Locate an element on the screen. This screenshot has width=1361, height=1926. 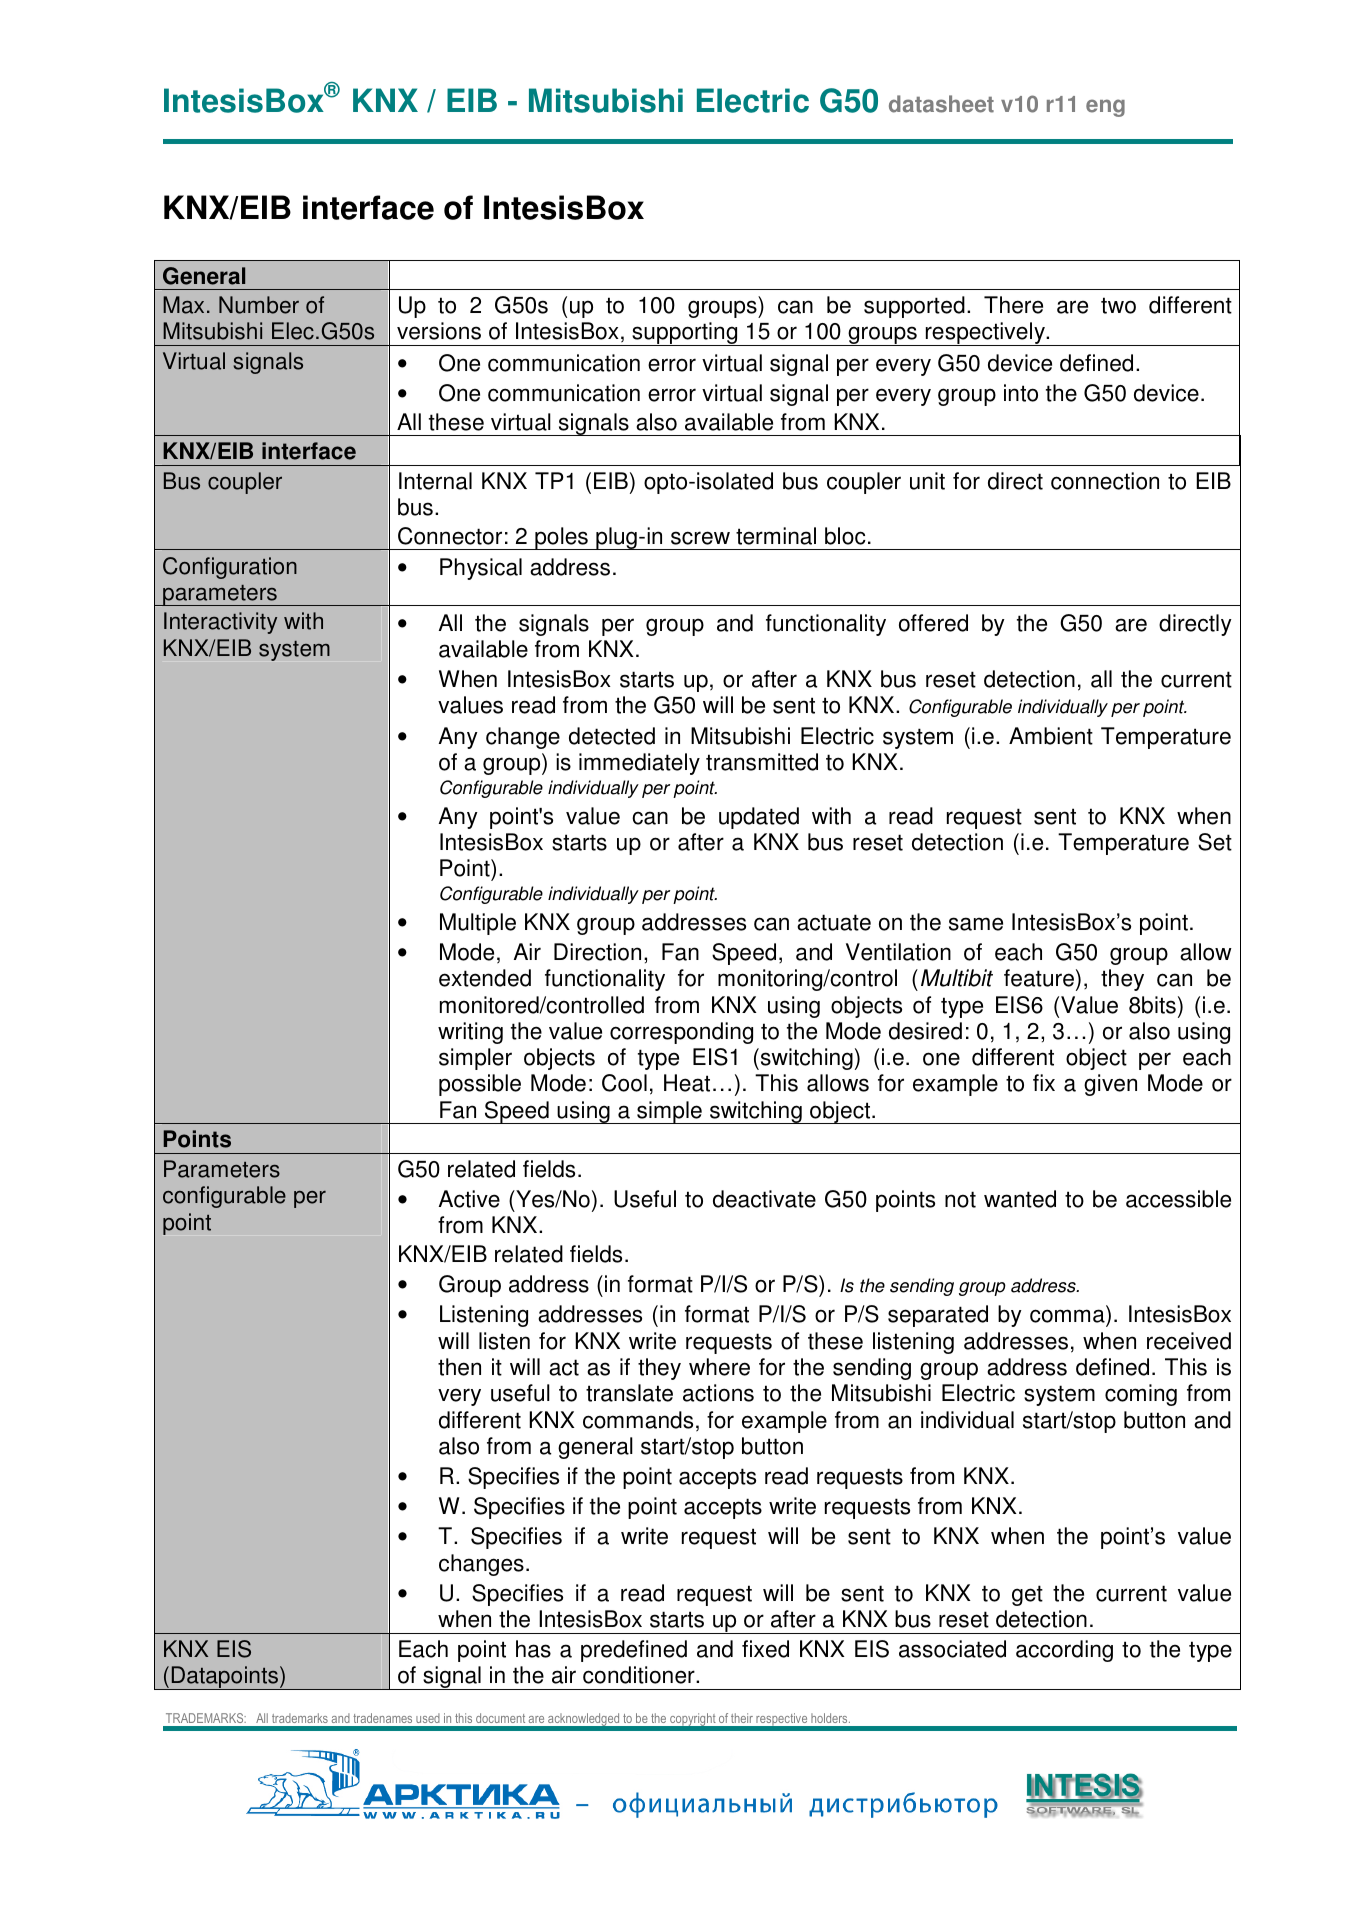
conditioner is located at coordinates (640, 1675).
